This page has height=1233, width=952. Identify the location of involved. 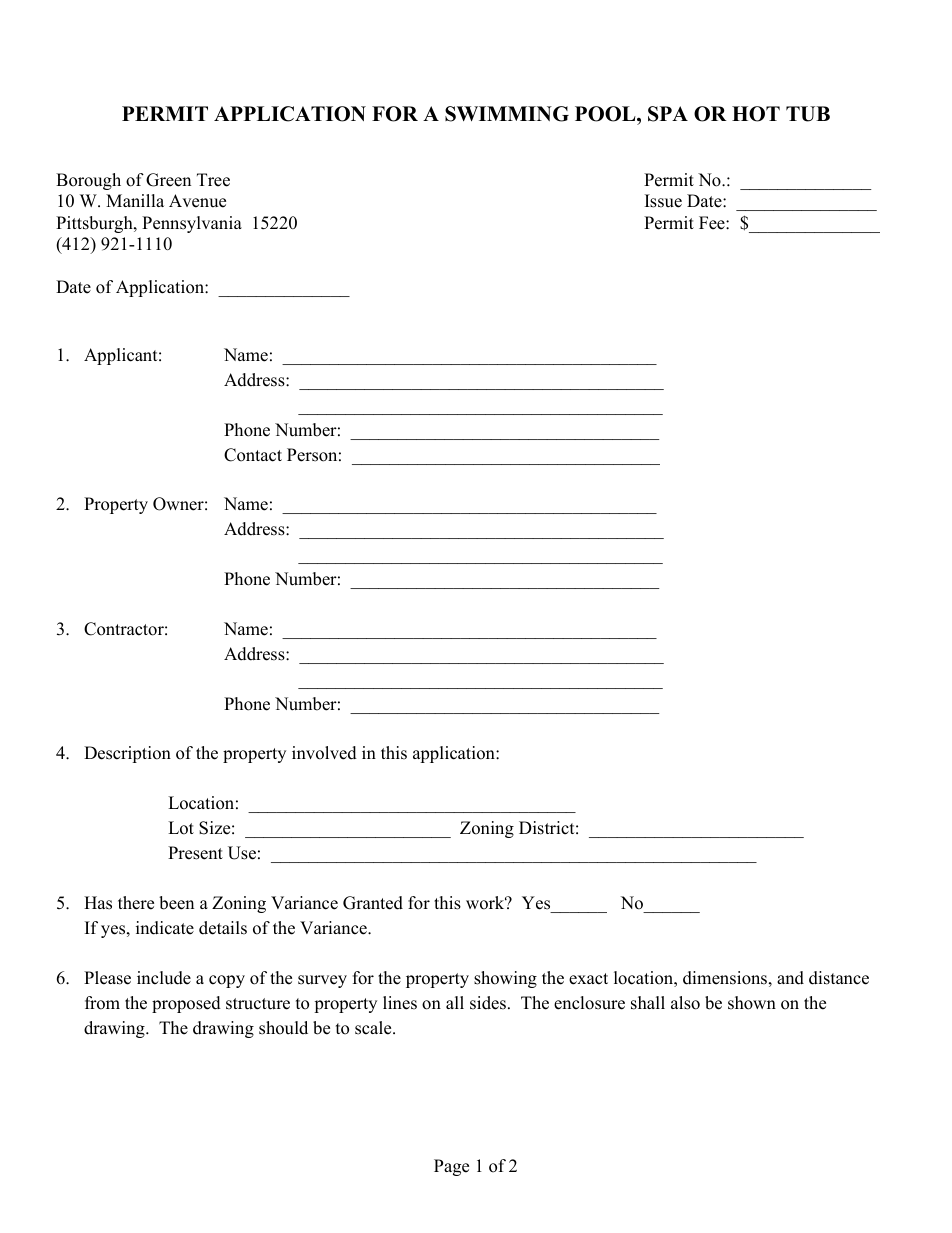
(324, 753).
